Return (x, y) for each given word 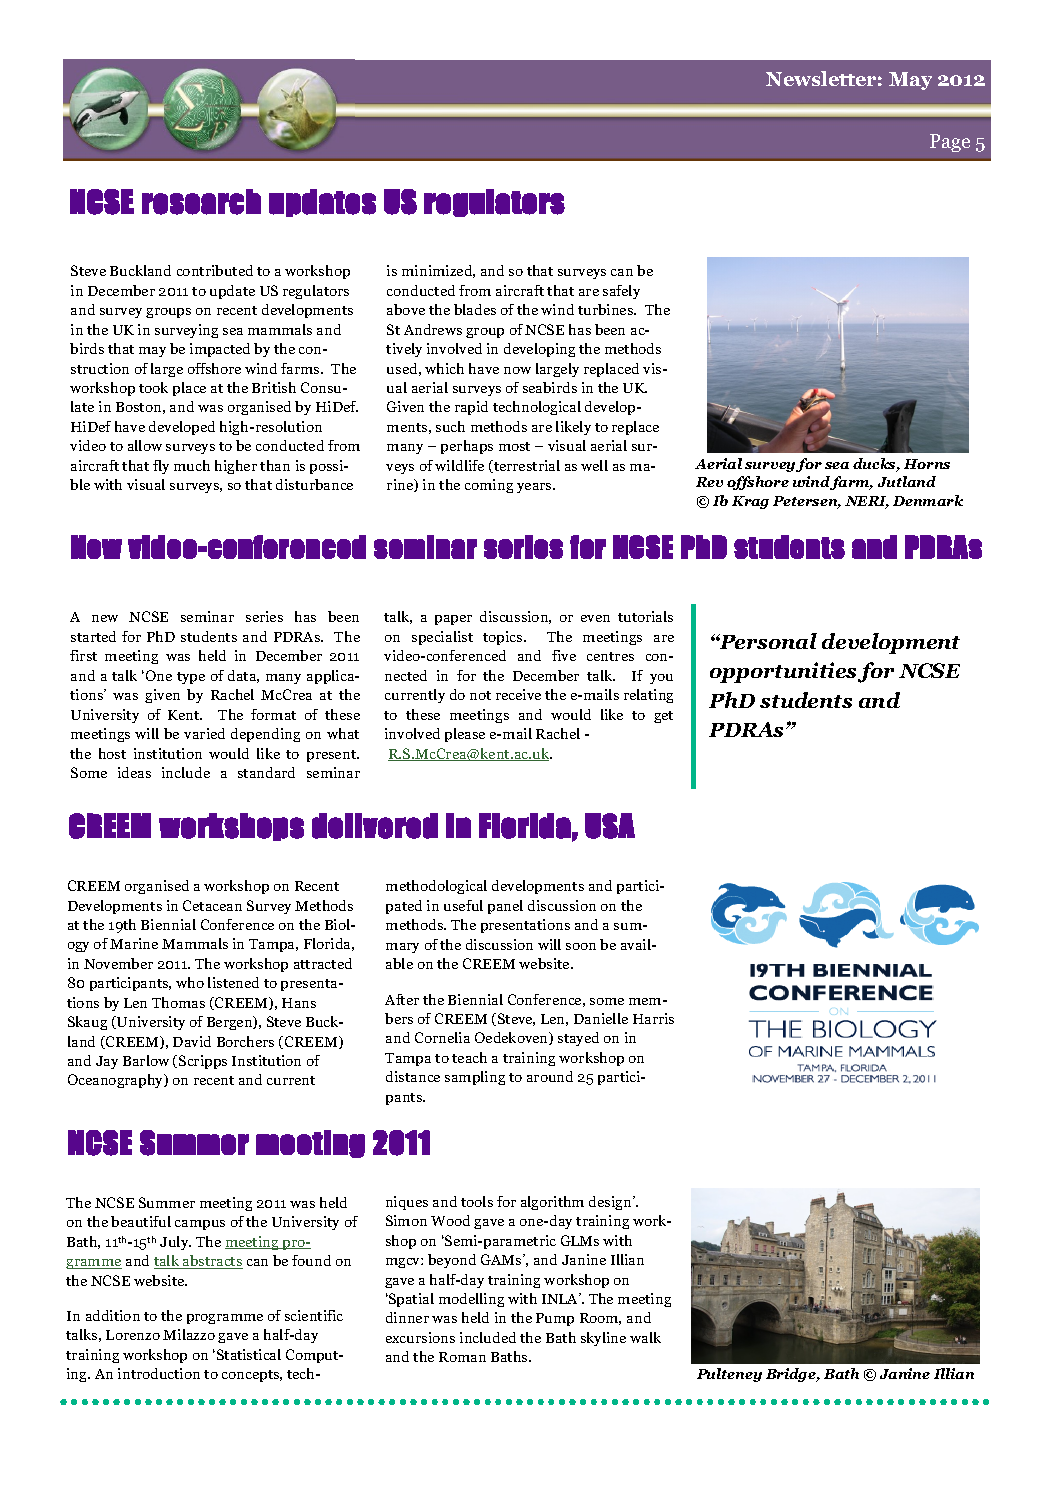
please (465, 735)
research (201, 202)
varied (204, 733)
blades (475, 309)
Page (950, 143)
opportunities (783, 672)
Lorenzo (133, 1335)
